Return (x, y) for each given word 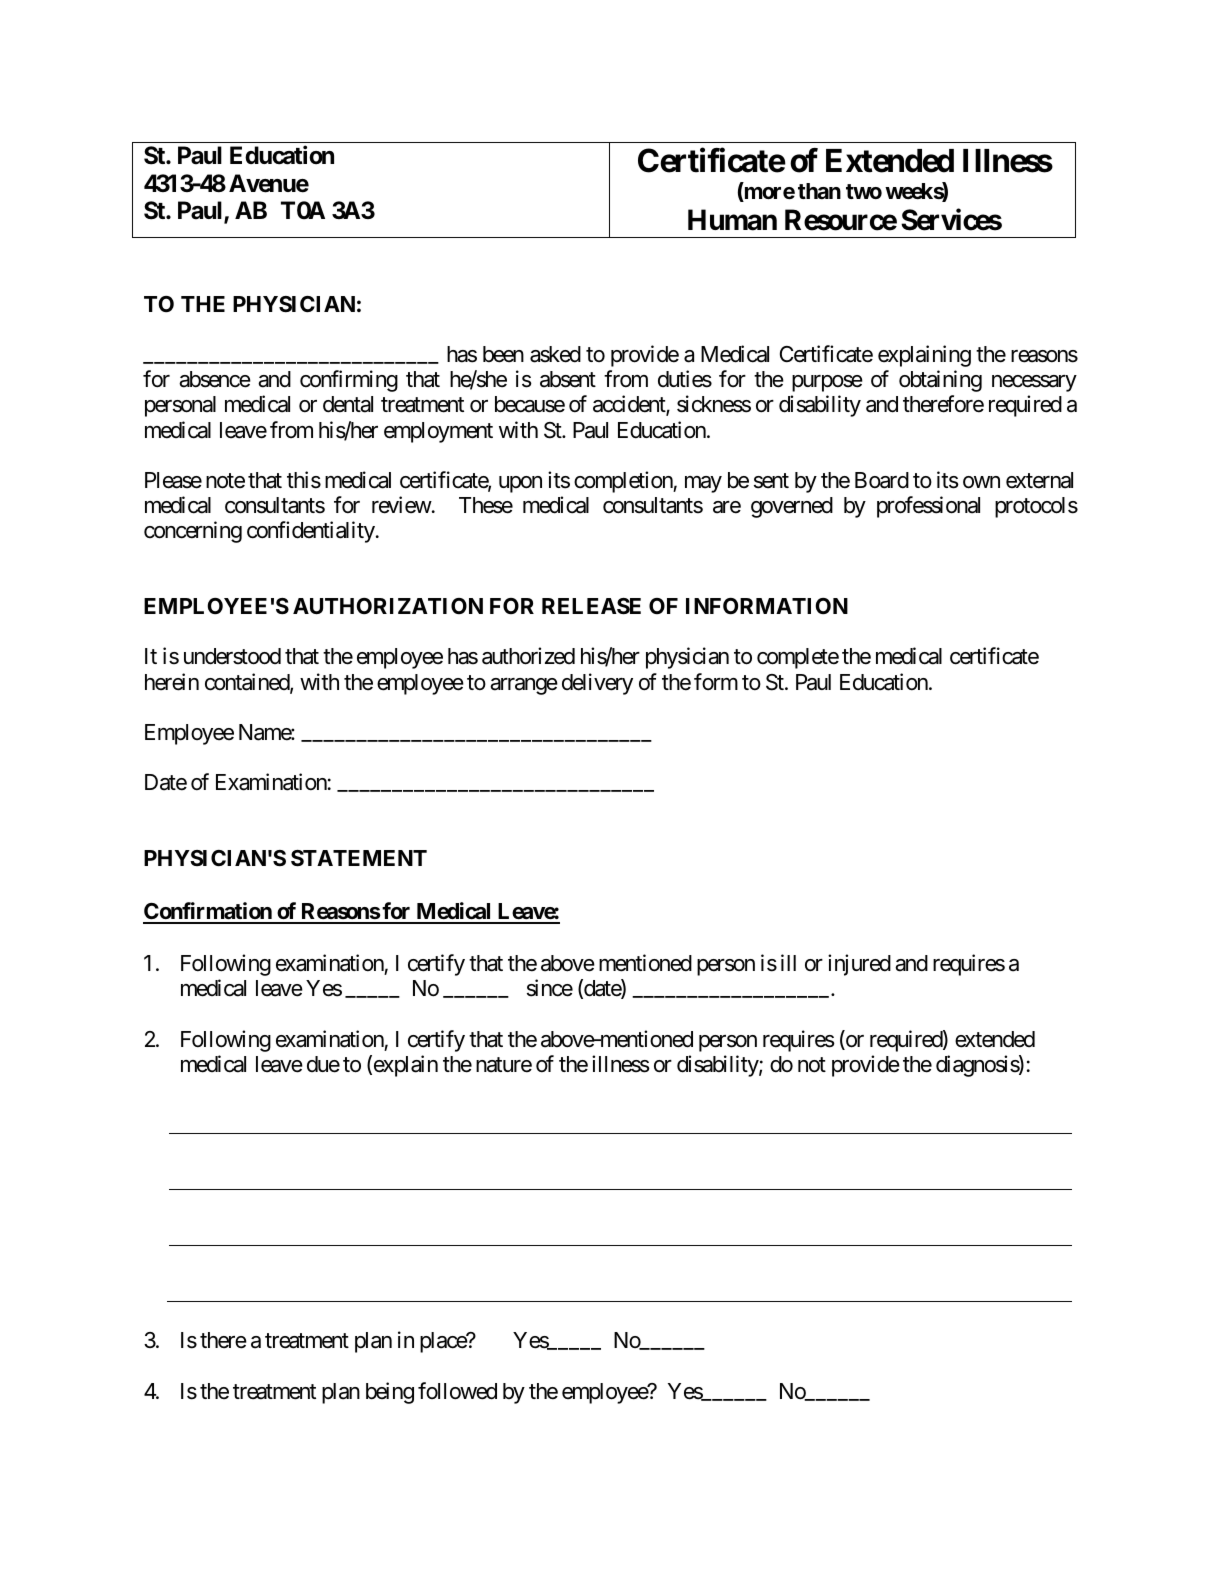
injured (859, 965)
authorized (528, 656)
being (390, 1393)
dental (348, 404)
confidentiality (311, 532)
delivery (597, 684)
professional (928, 507)
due (323, 1064)
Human (732, 220)
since (550, 988)
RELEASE (591, 606)
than (819, 191)
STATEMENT (359, 858)
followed (457, 1391)
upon (520, 484)
